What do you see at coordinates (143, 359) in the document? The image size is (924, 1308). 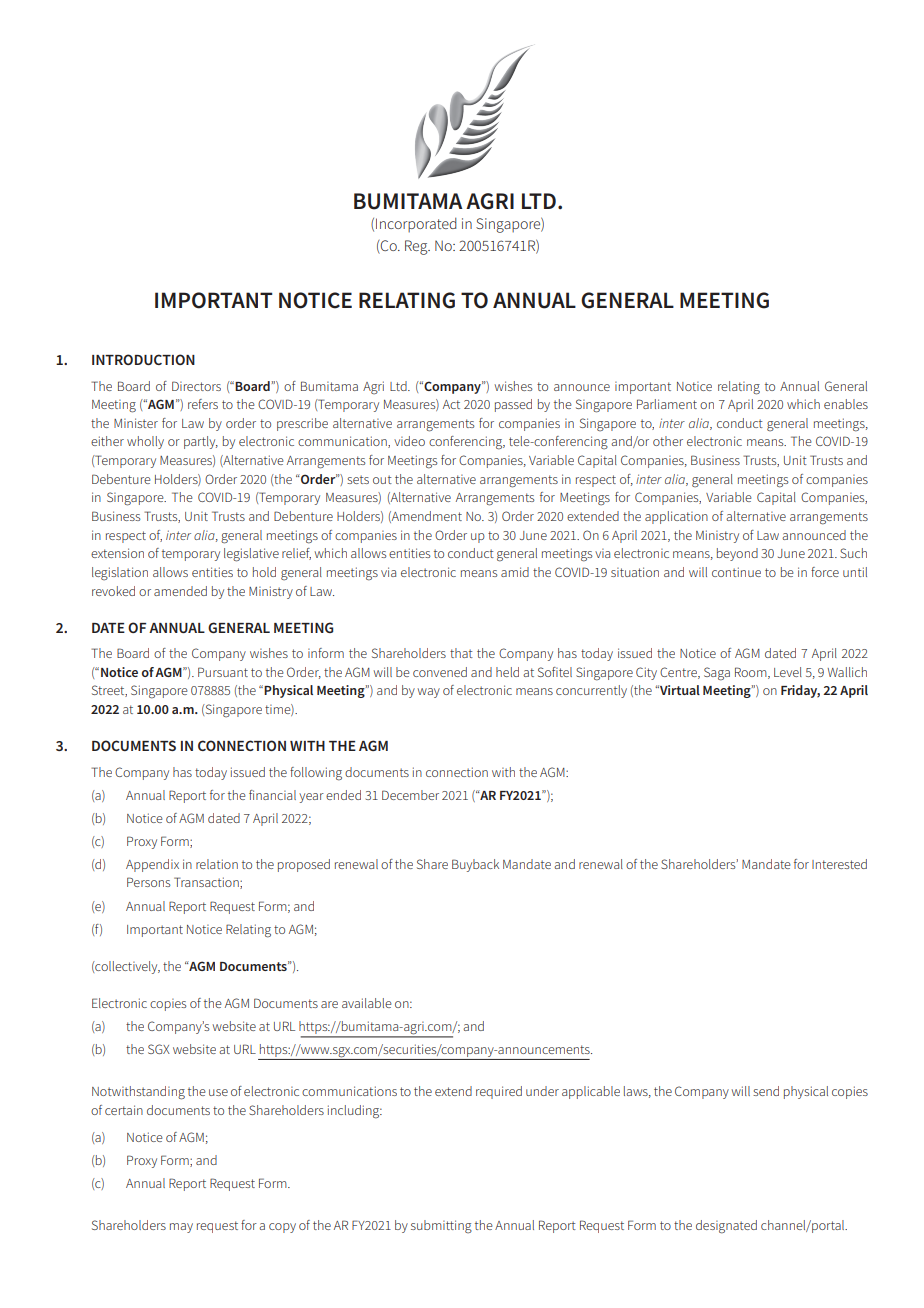 I see `INTRODUCTION` at bounding box center [143, 359].
